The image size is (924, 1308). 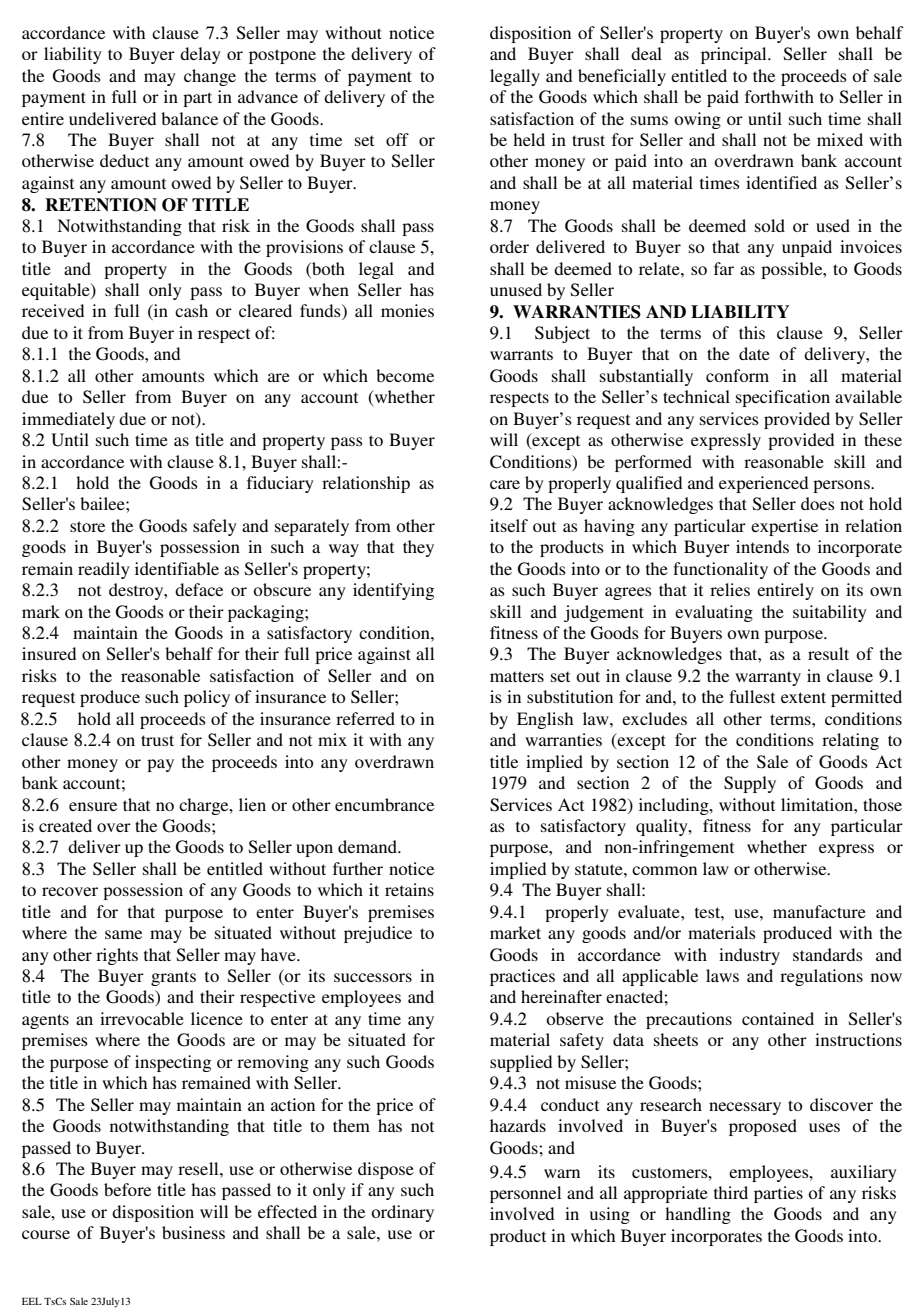 I want to click on this, so click(x=752, y=332).
